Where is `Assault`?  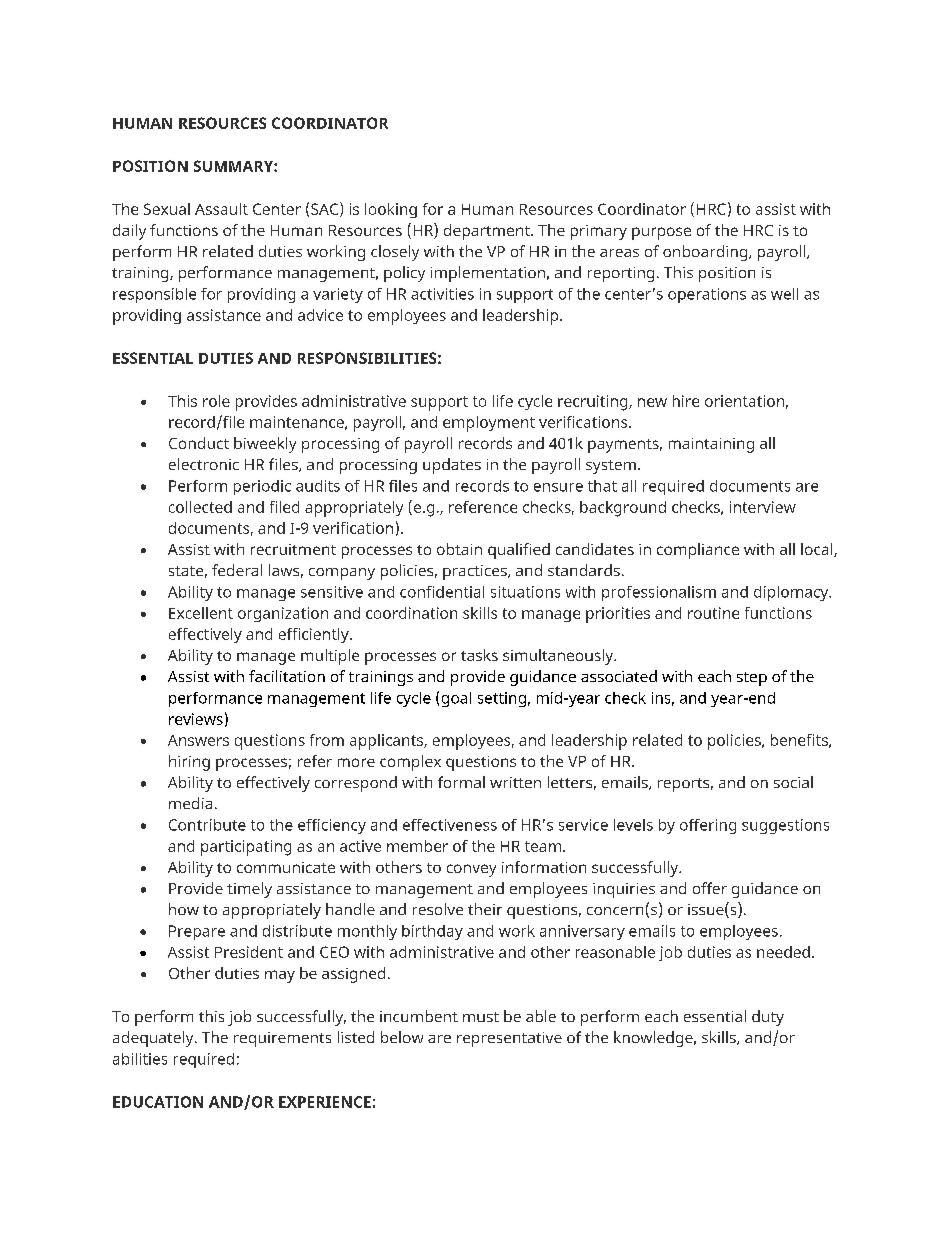 Assault is located at coordinates (221, 209).
